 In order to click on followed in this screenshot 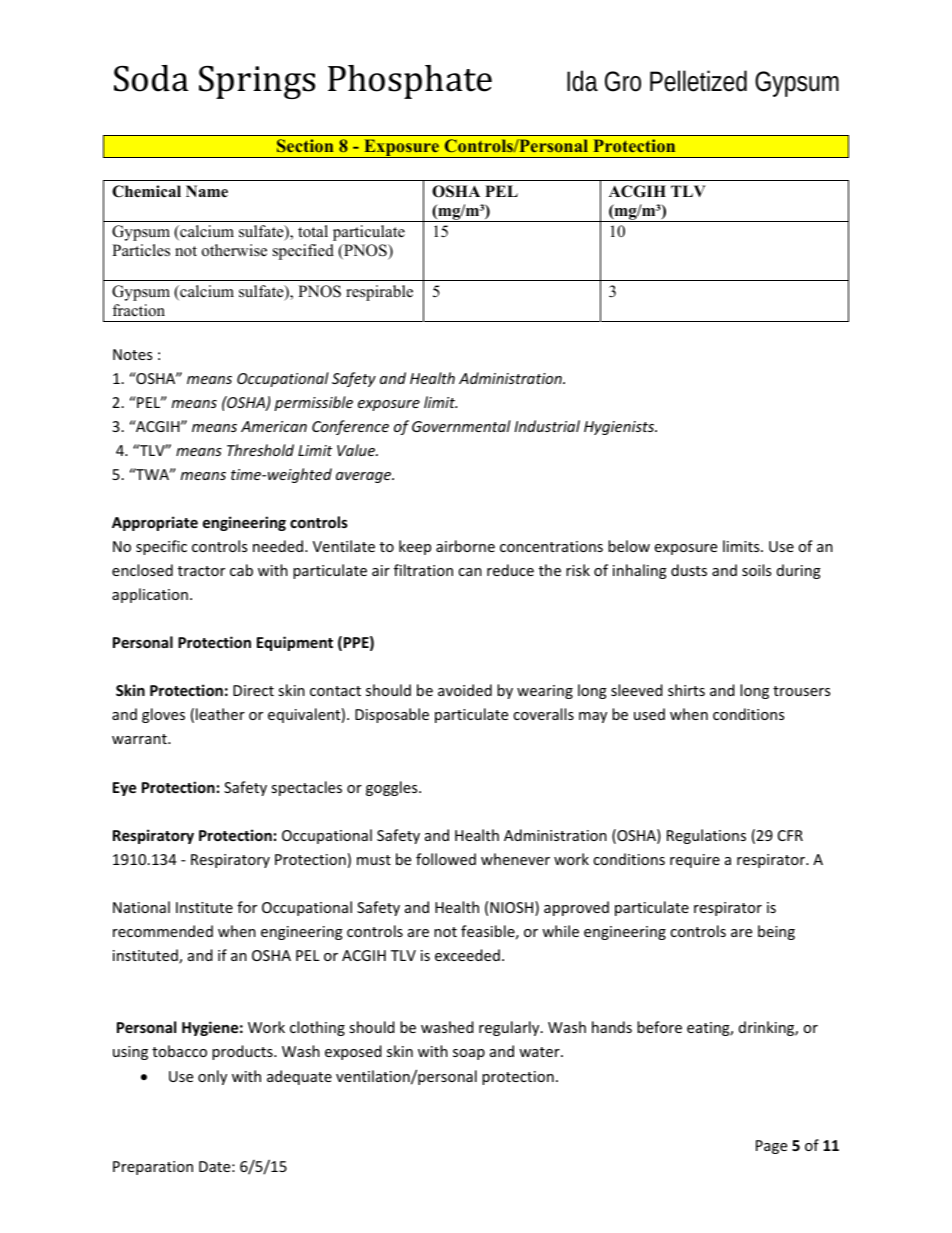, I will do `click(446, 859)`.
